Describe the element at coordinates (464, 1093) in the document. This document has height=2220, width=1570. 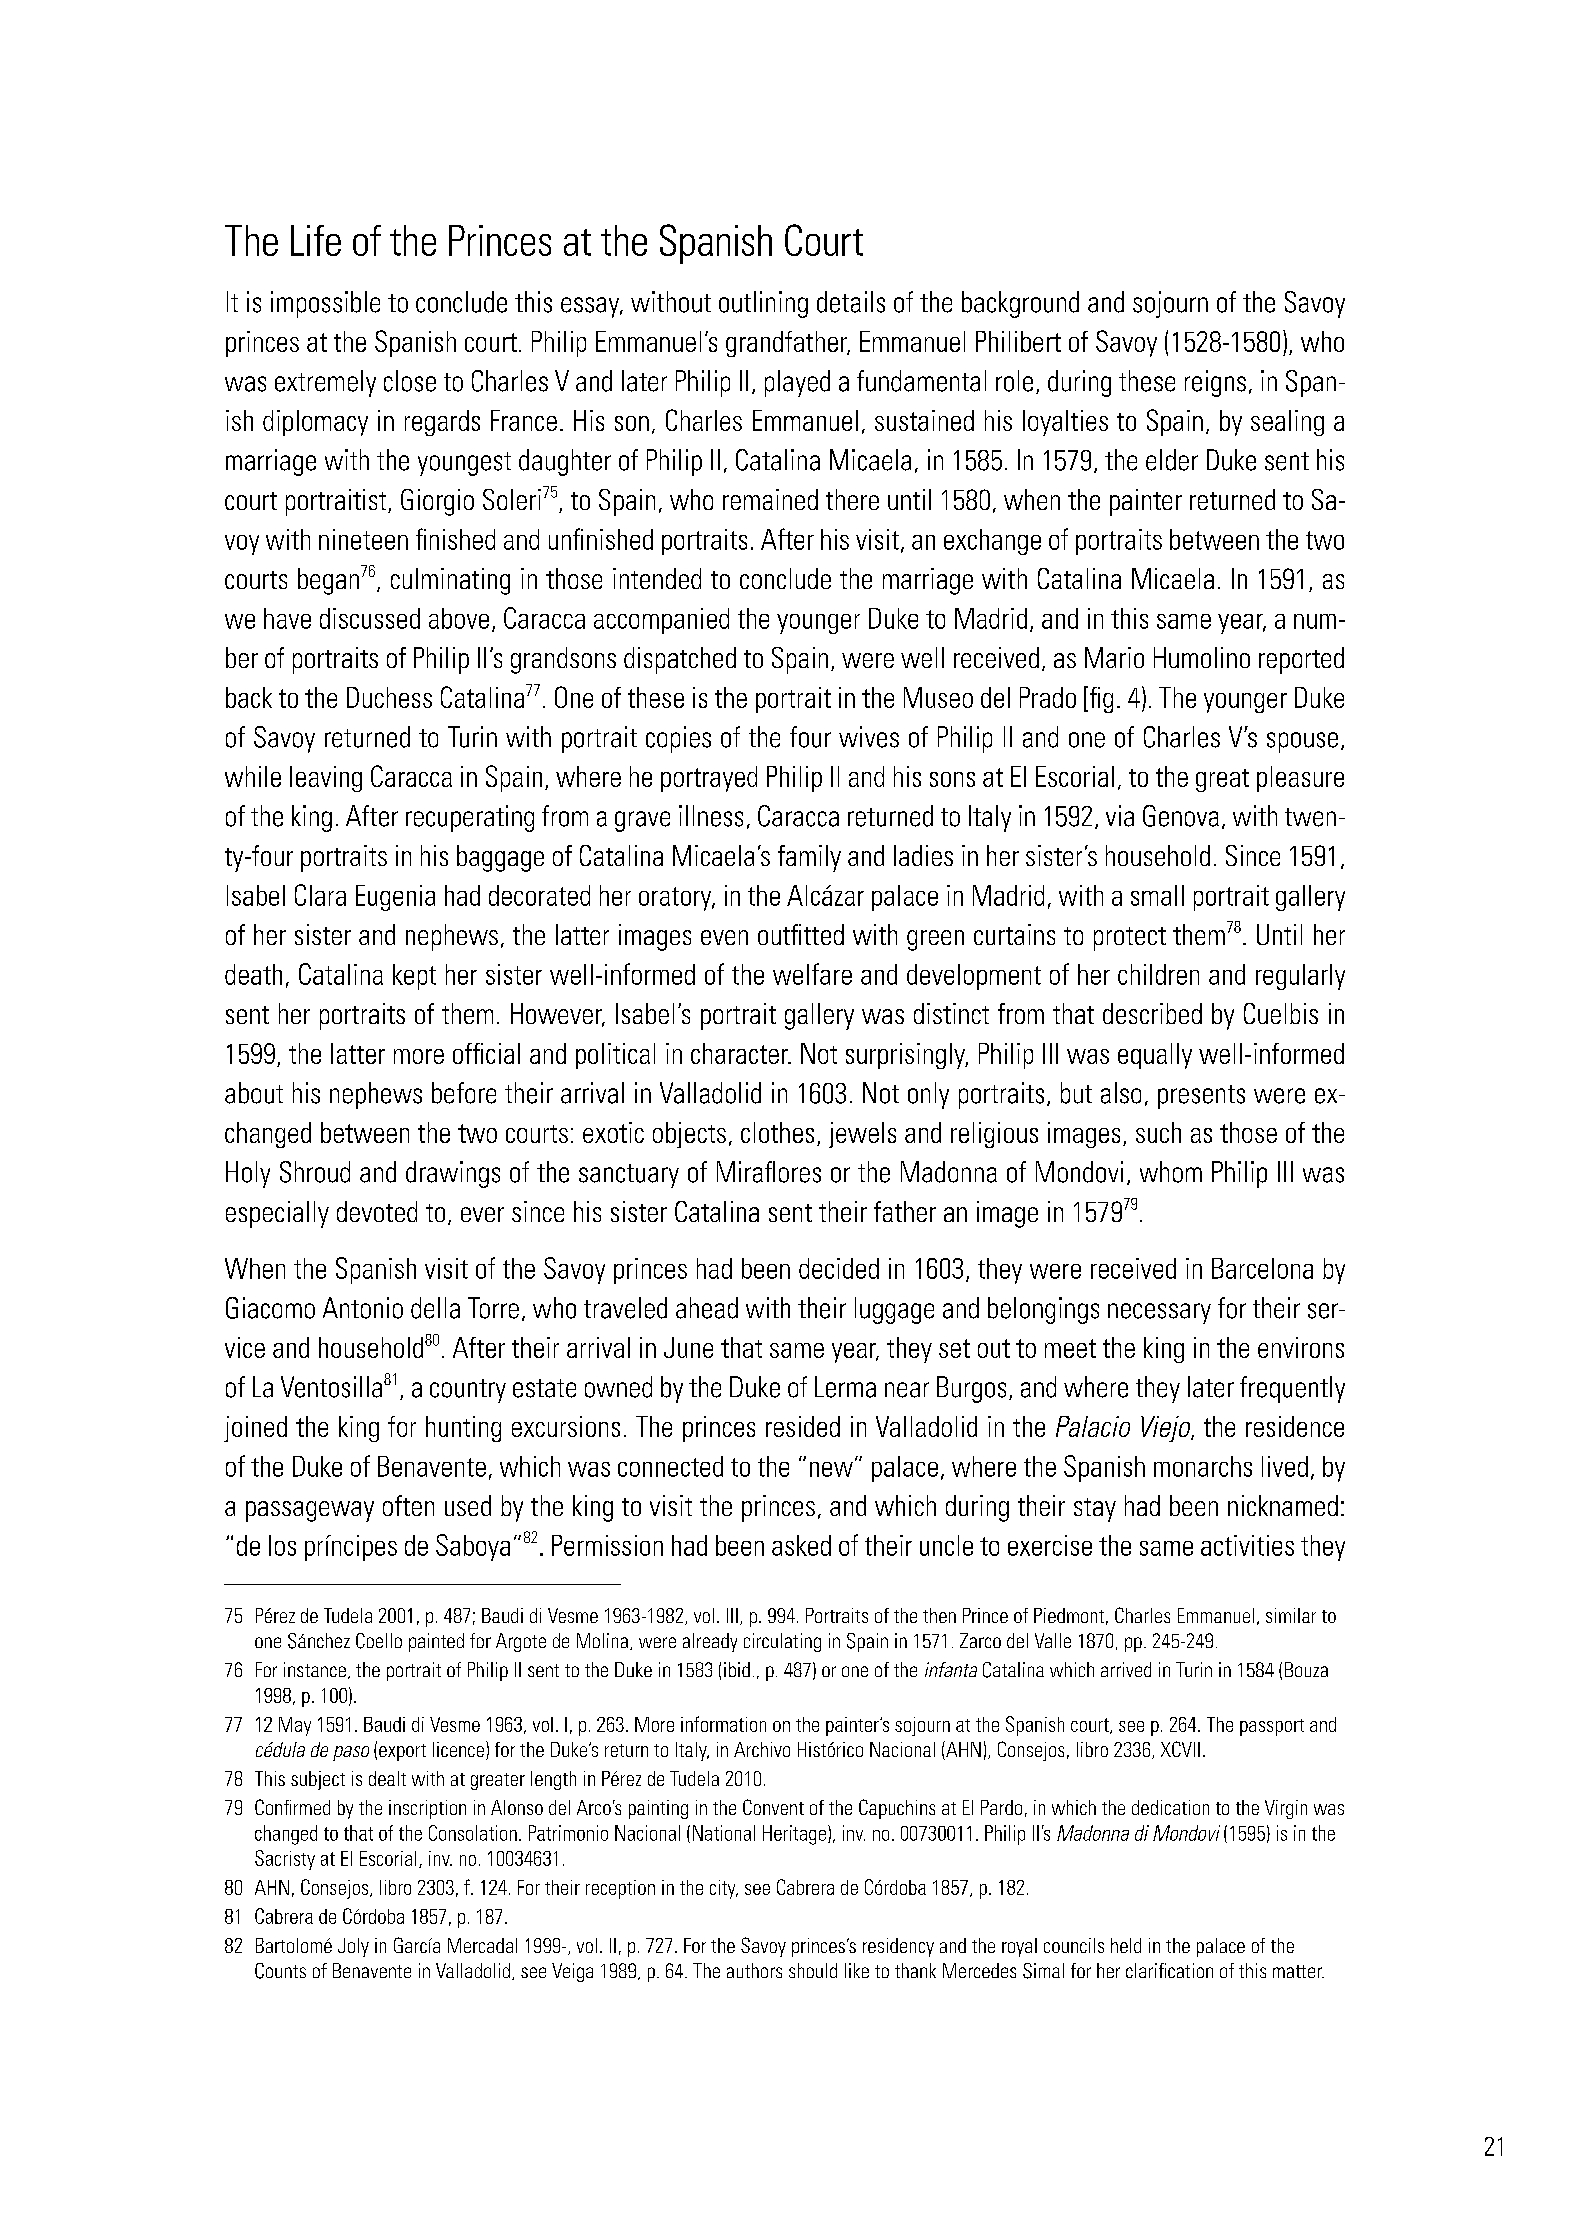
I see `before` at that location.
